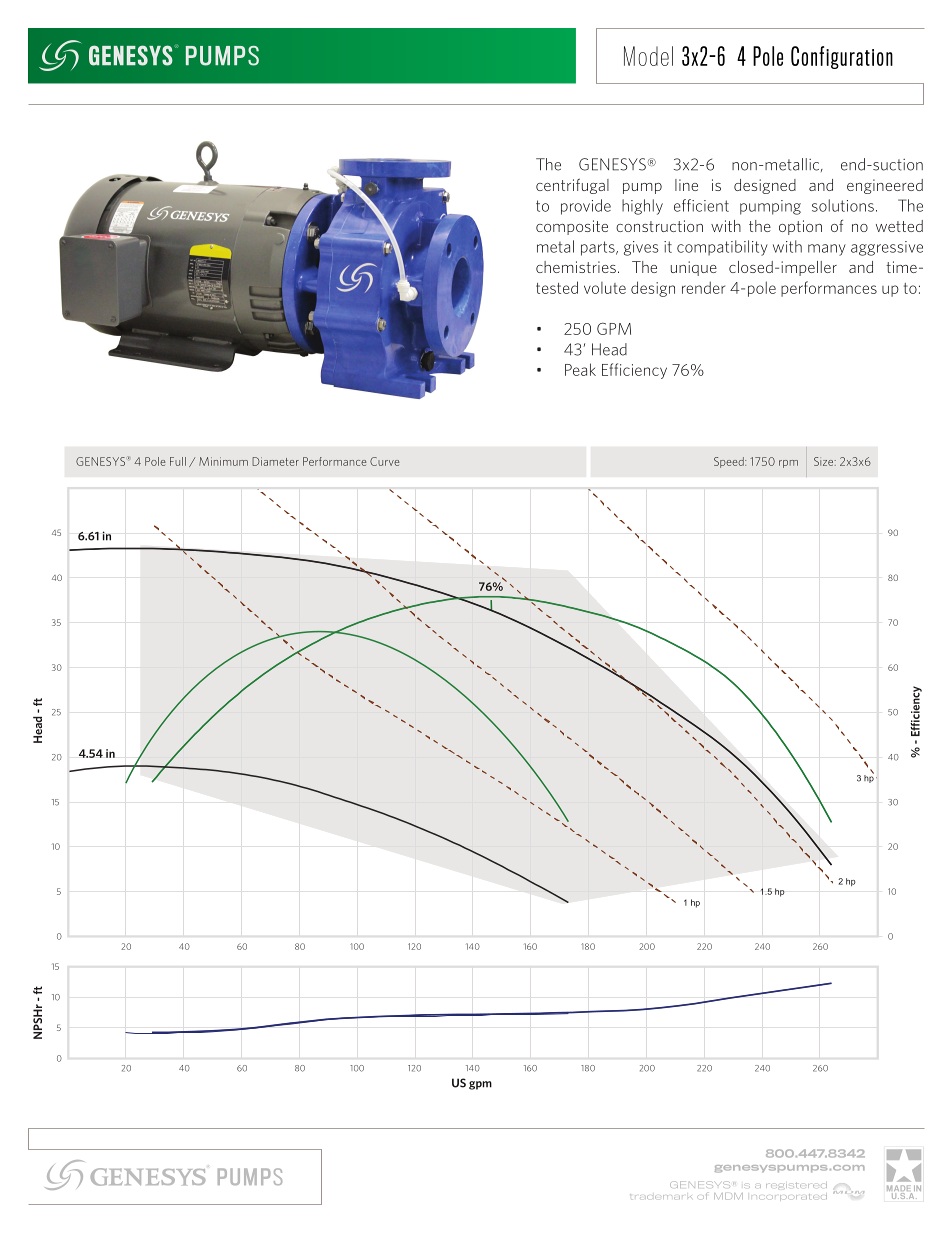  What do you see at coordinates (842, 57) in the image?
I see `Configuration` at bounding box center [842, 57].
